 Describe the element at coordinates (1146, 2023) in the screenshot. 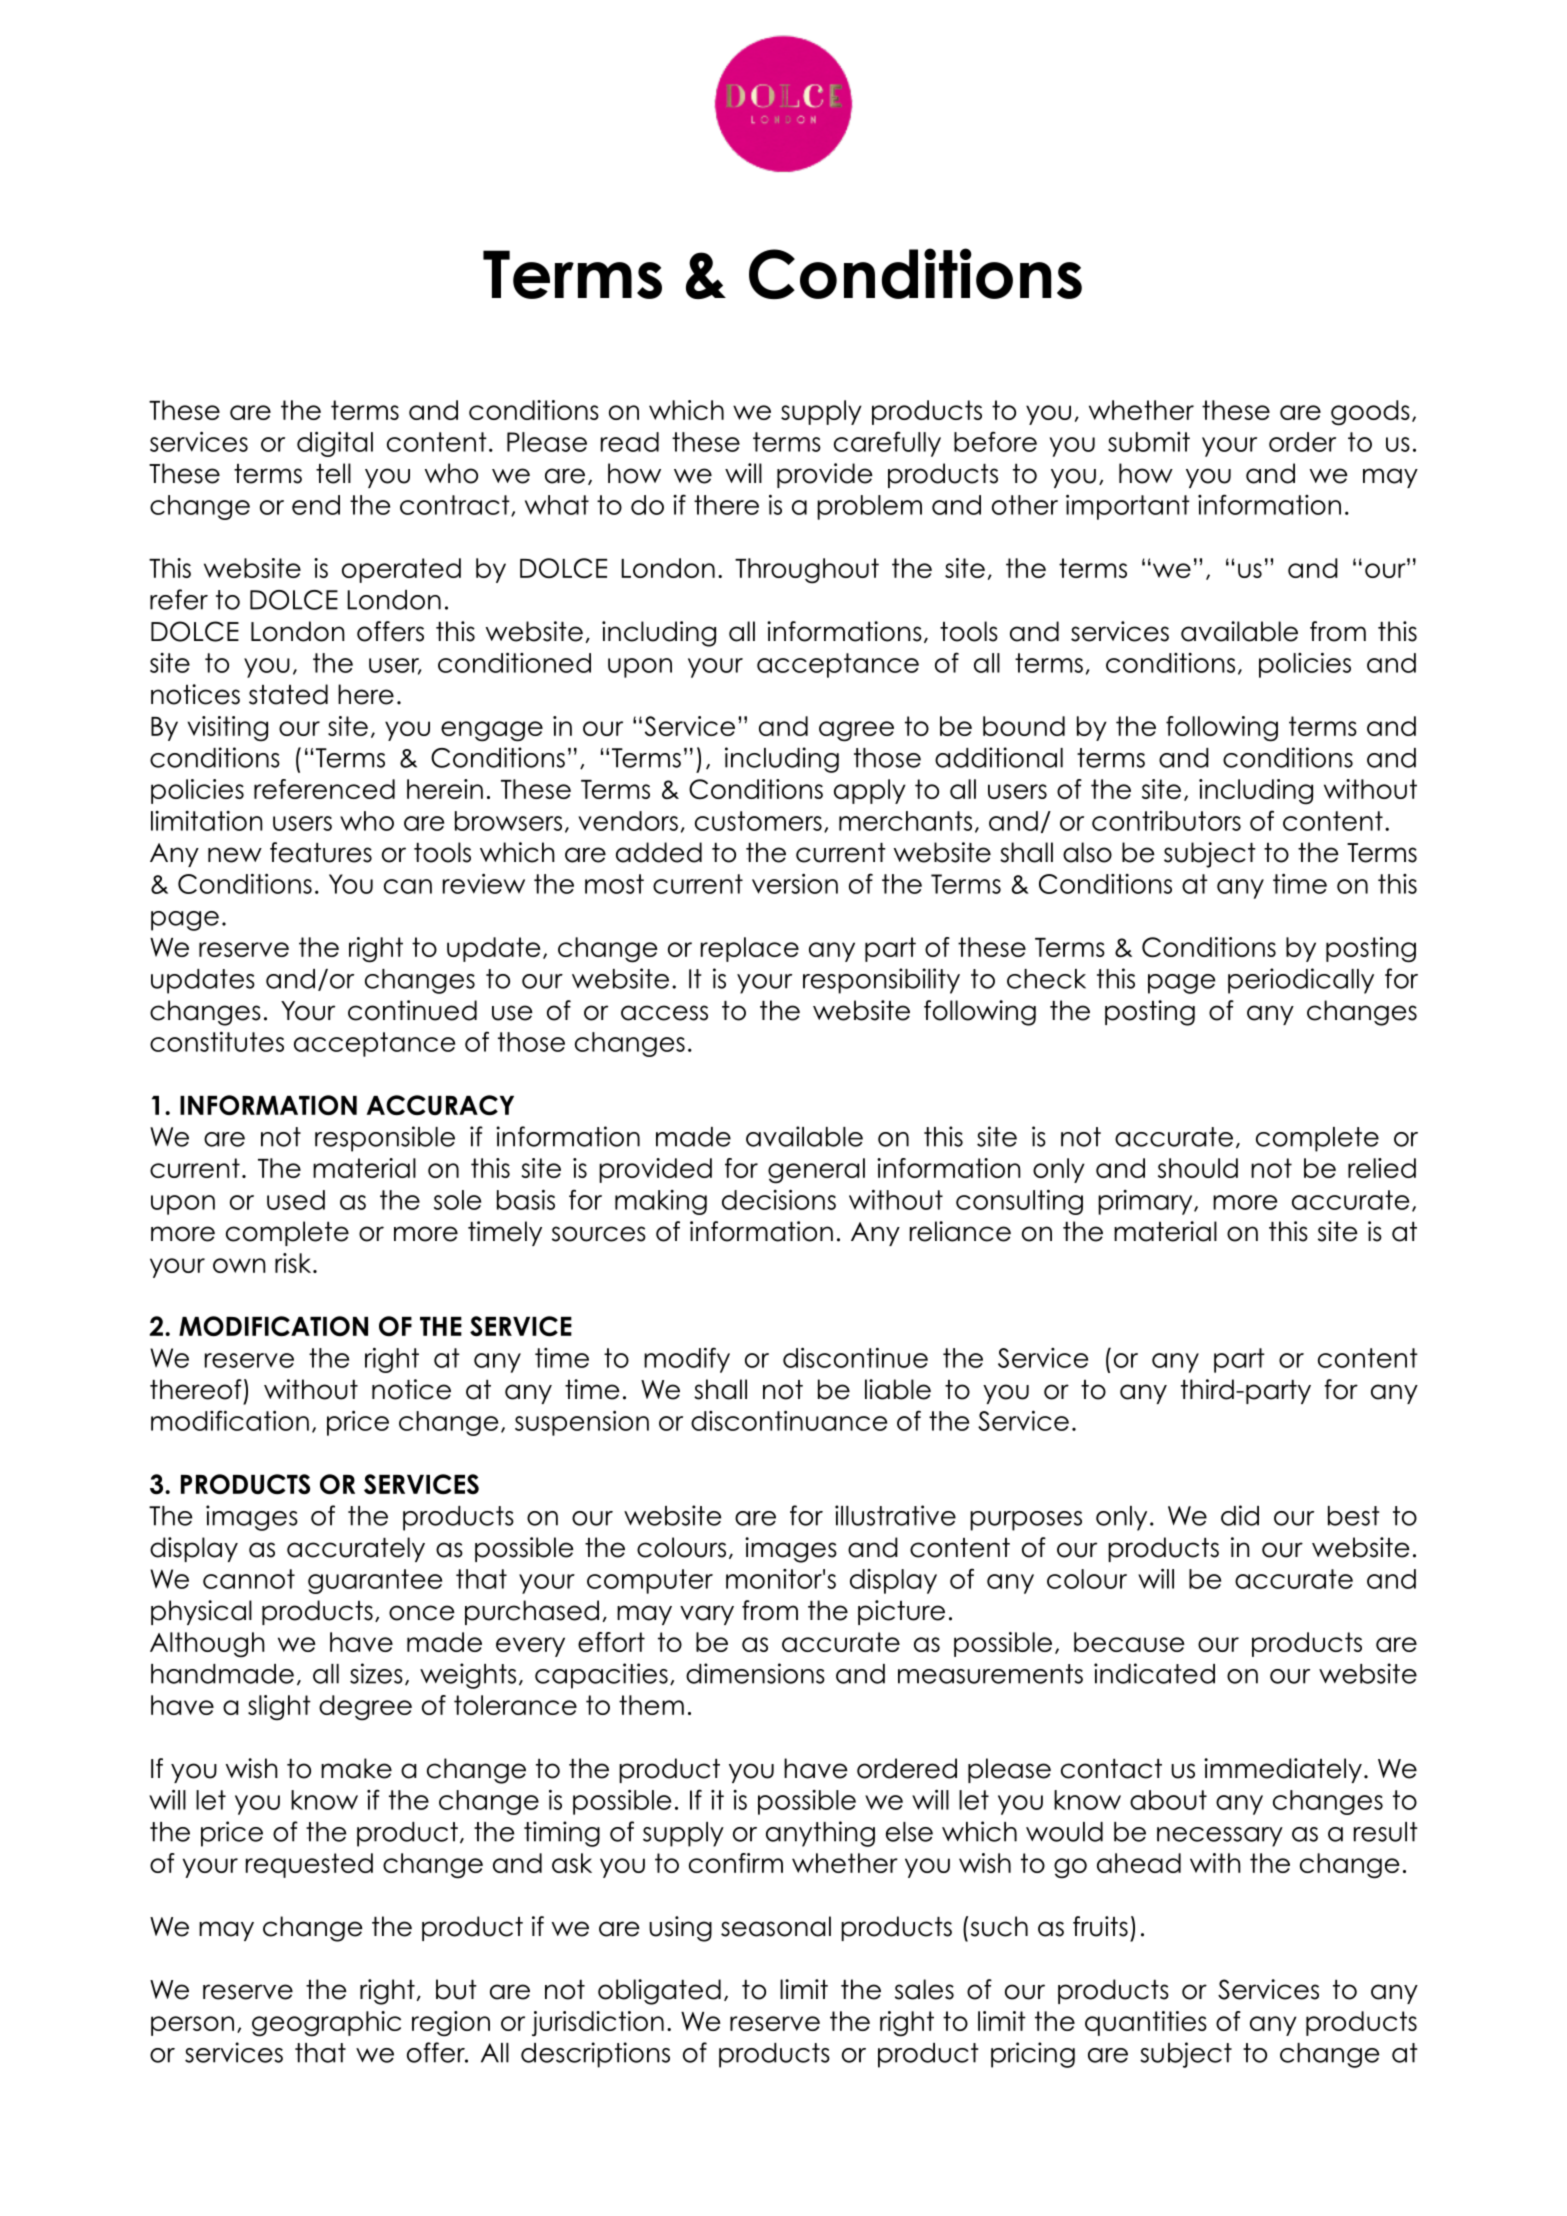

I see `quantities` at that location.
